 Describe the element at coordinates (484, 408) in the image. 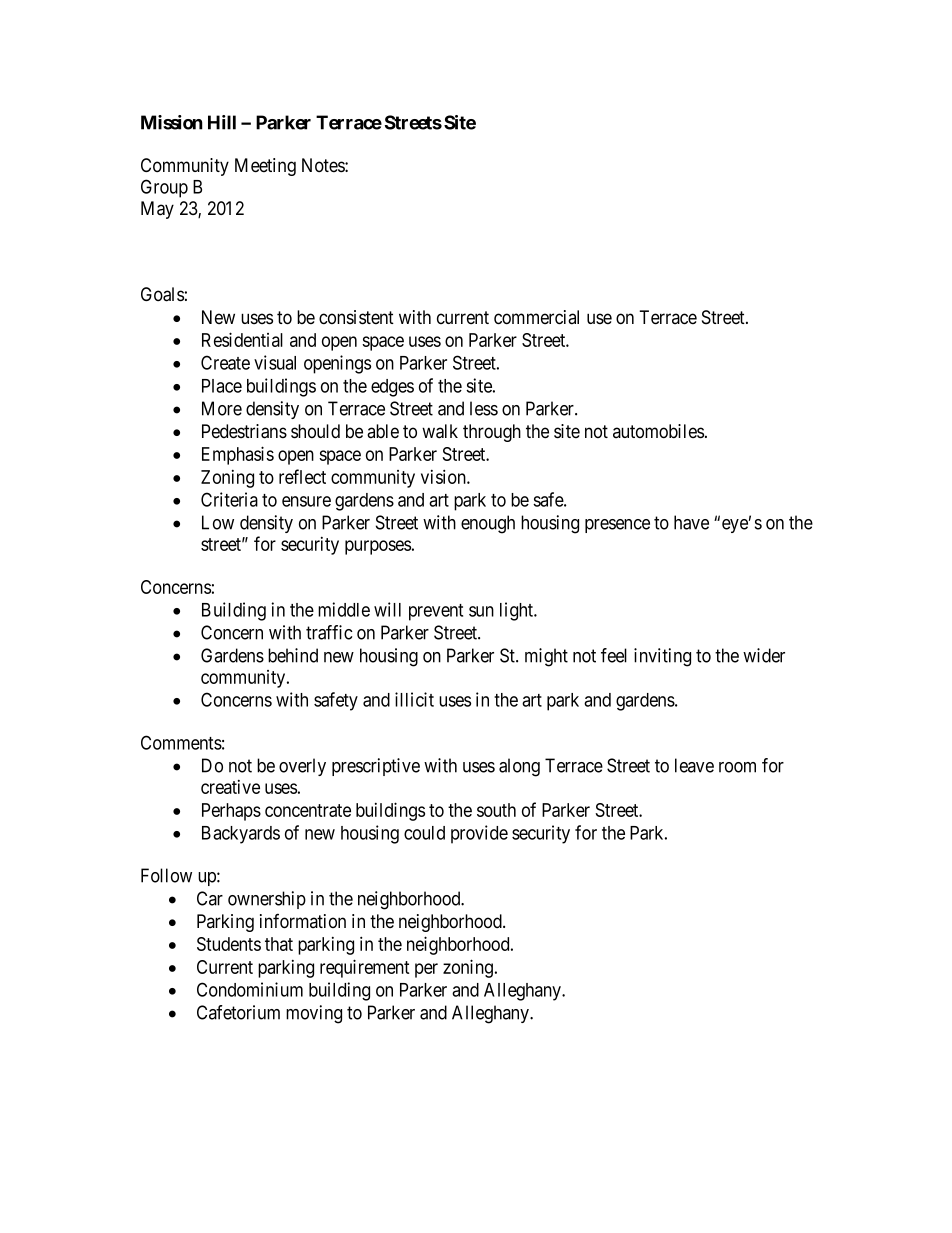

I see `less` at that location.
